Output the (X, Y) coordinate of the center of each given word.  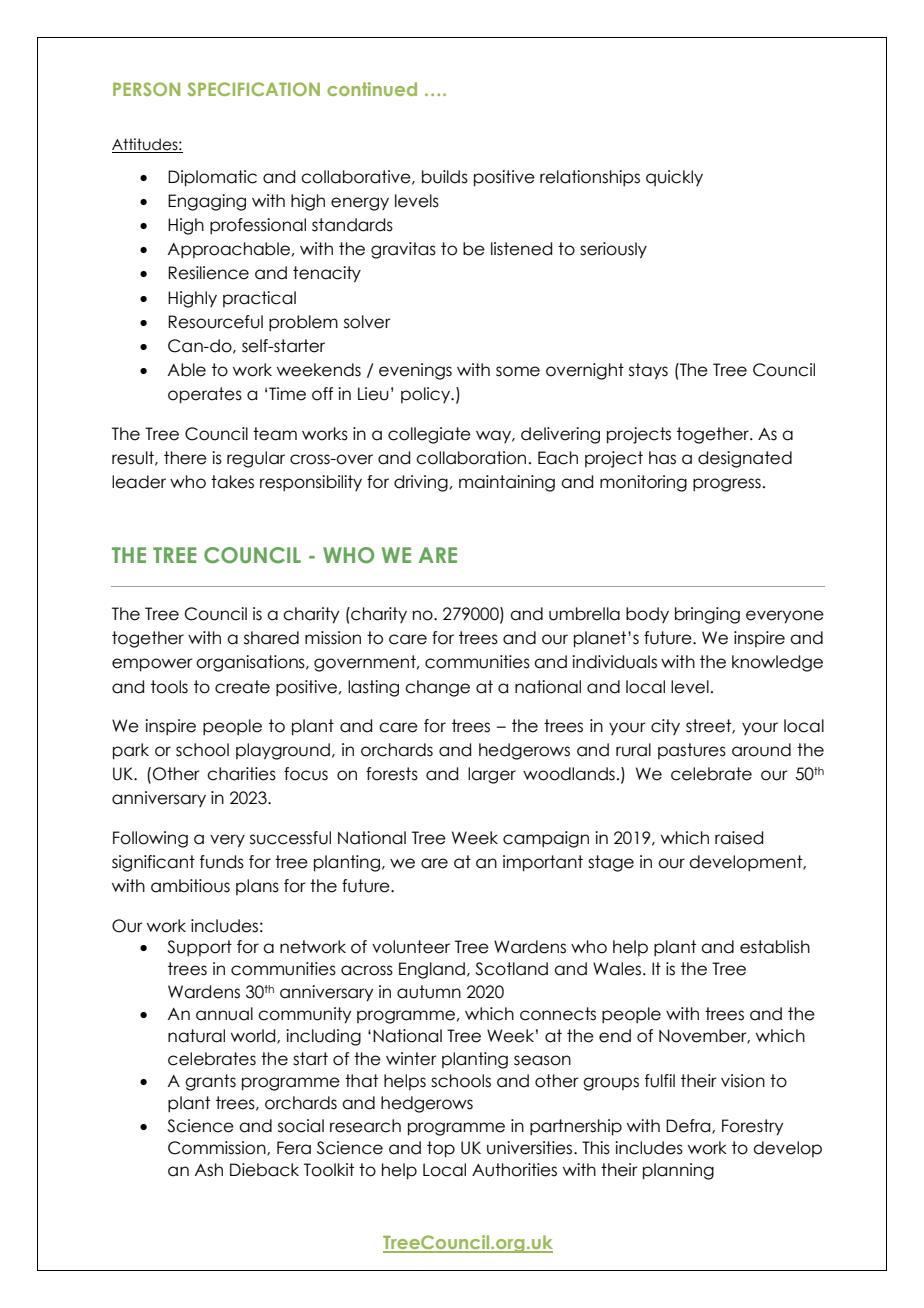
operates (205, 395)
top (441, 1149)
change (437, 688)
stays (648, 371)
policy (426, 395)
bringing (707, 615)
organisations (251, 663)
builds (445, 177)
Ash (209, 1170)
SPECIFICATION (254, 89)
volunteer (411, 947)
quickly (674, 178)
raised (739, 838)
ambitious (190, 886)
